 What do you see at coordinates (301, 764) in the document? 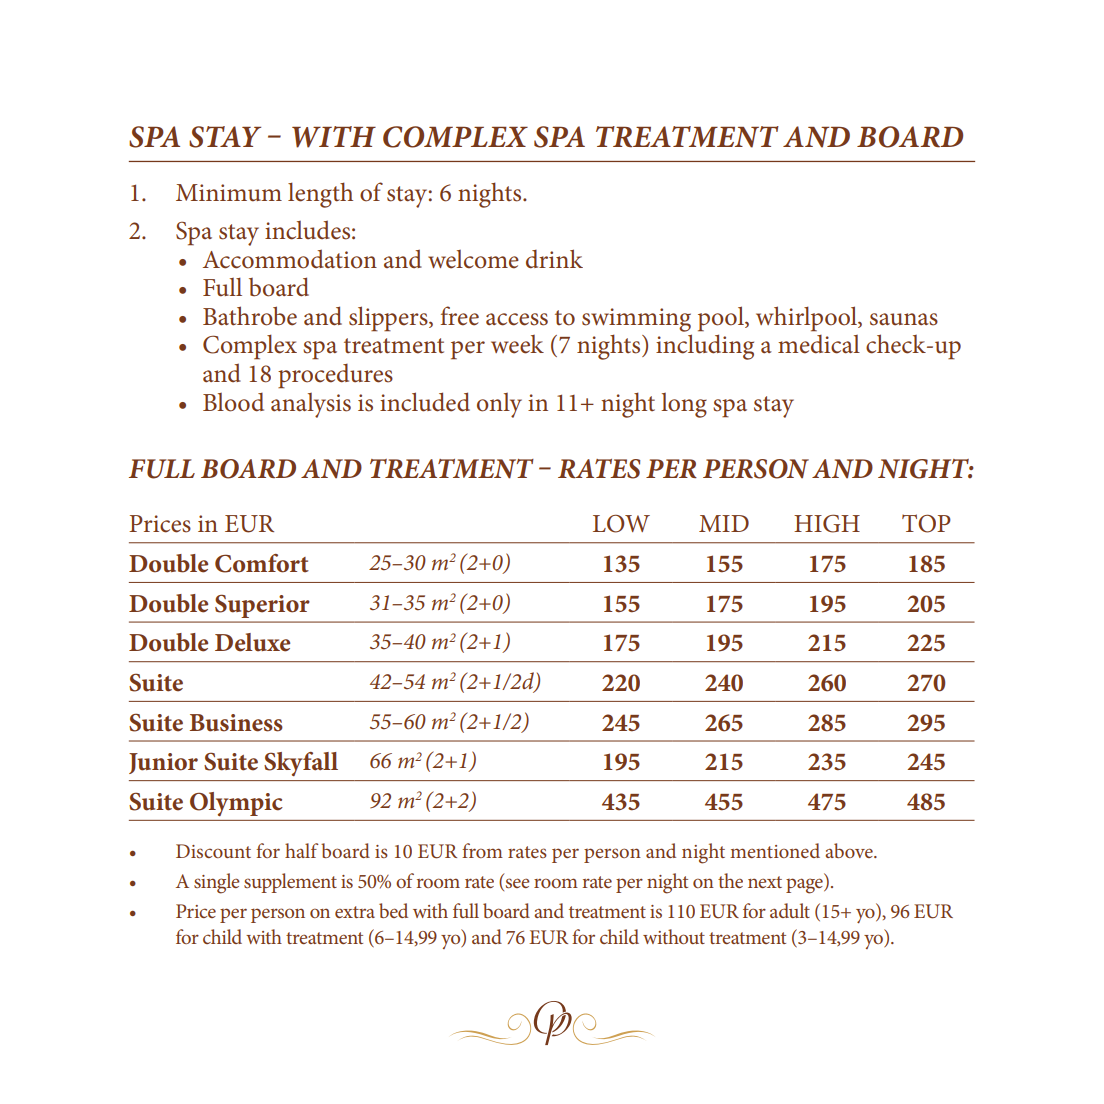
I see `Skyfall` at bounding box center [301, 764].
